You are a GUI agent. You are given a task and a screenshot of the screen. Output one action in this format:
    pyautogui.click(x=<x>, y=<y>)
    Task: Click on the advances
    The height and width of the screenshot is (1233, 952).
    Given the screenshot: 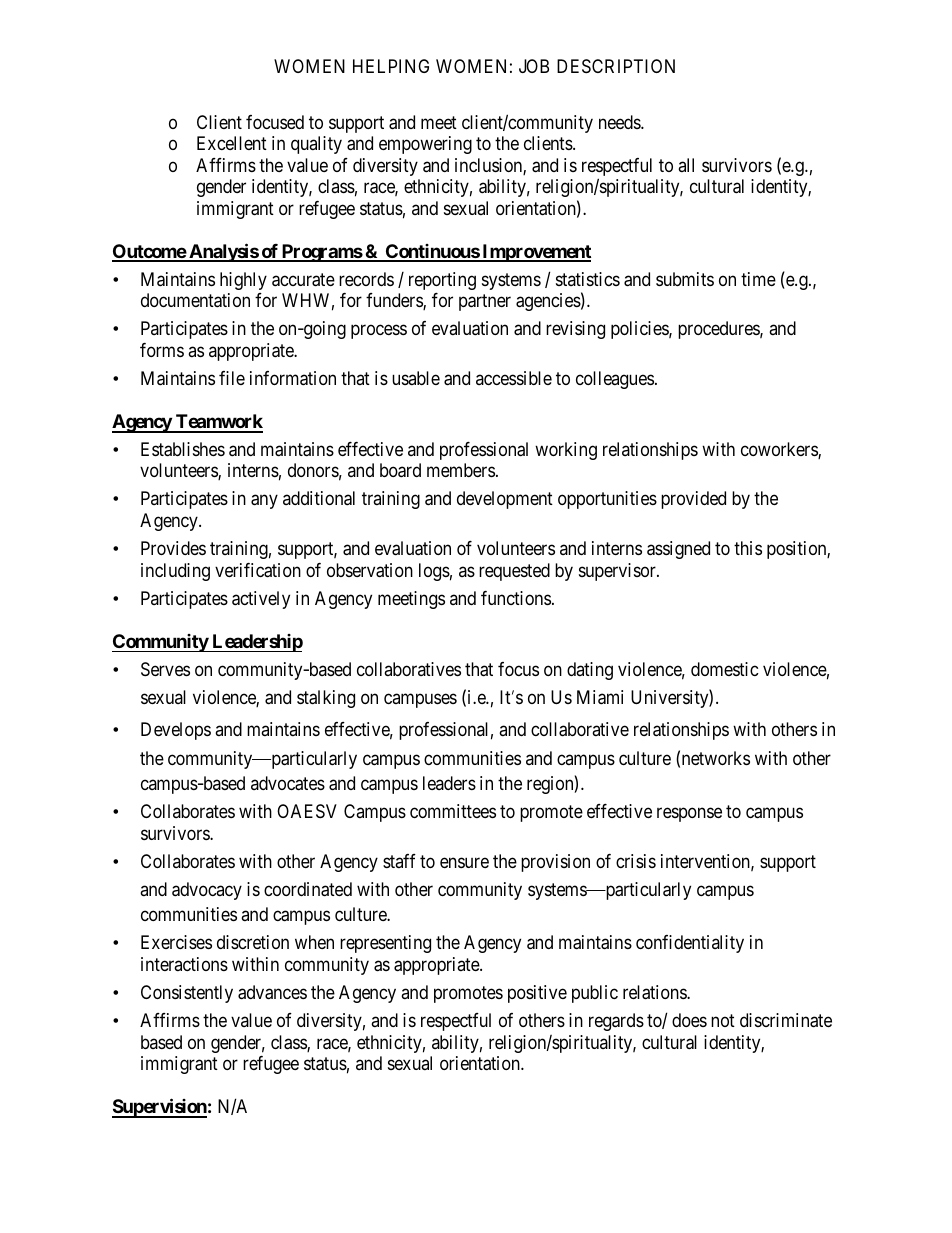 What is the action you would take?
    pyautogui.click(x=272, y=992)
